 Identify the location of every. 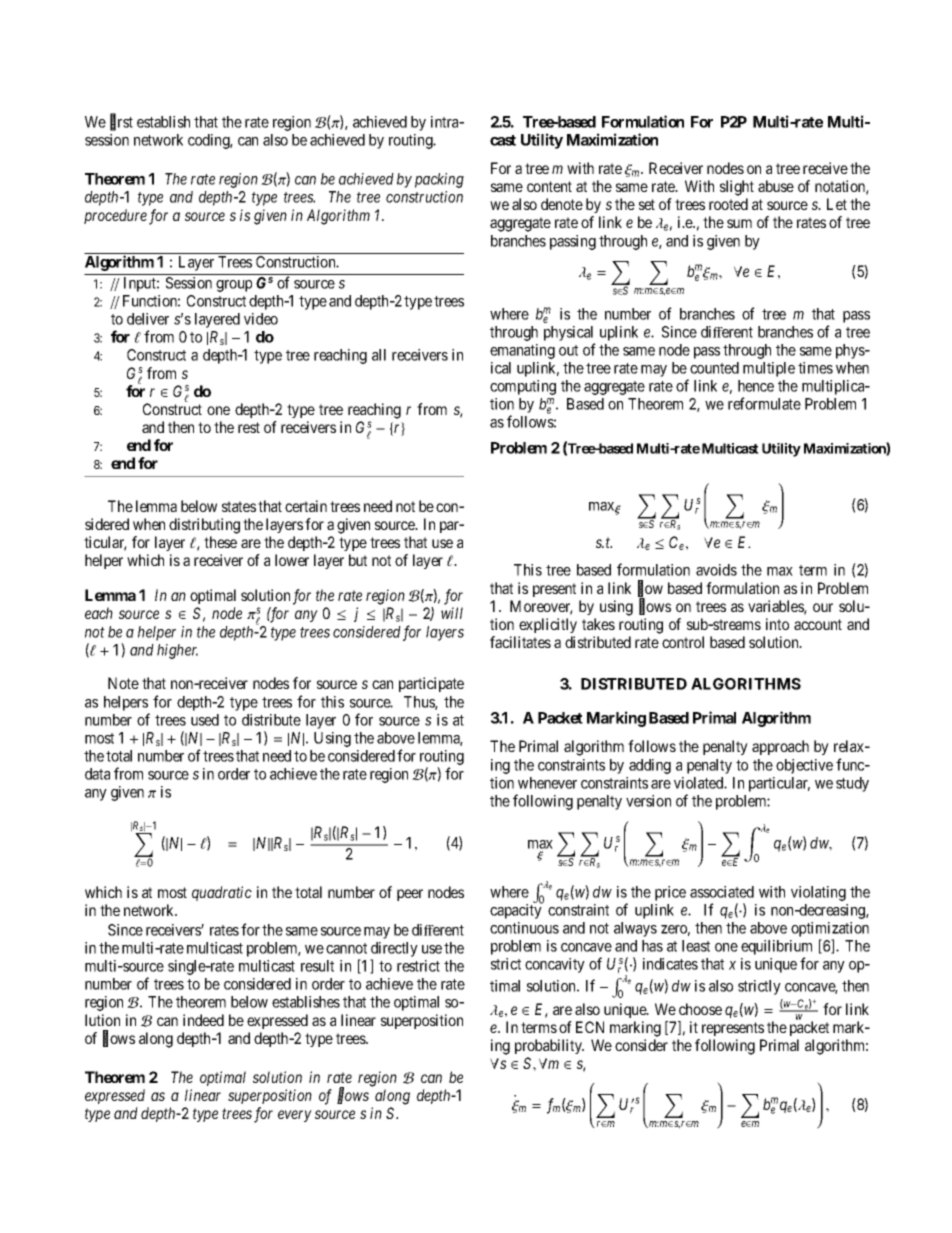
(295, 1116).
